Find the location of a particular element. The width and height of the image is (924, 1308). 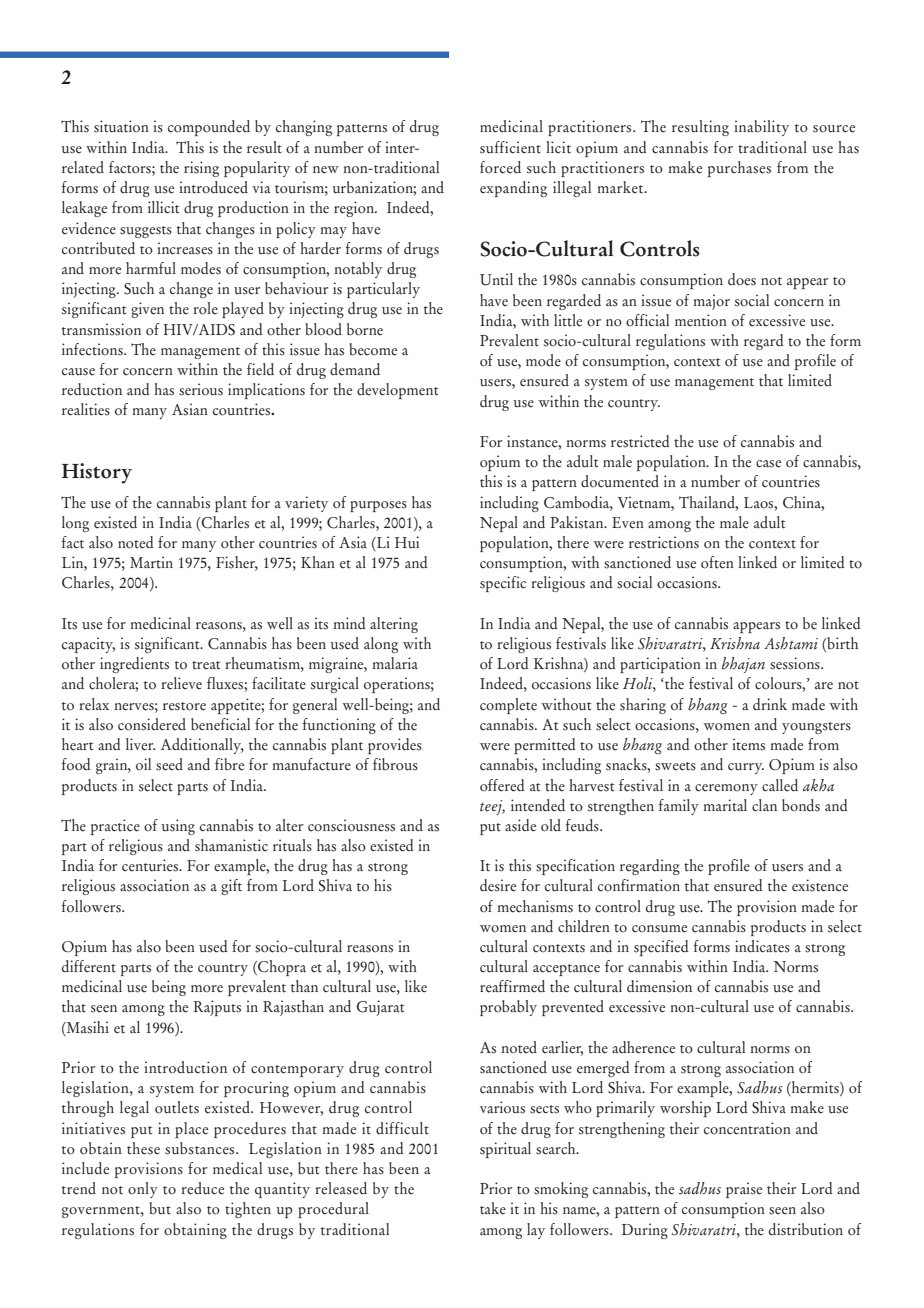

only is located at coordinates (143, 1190).
